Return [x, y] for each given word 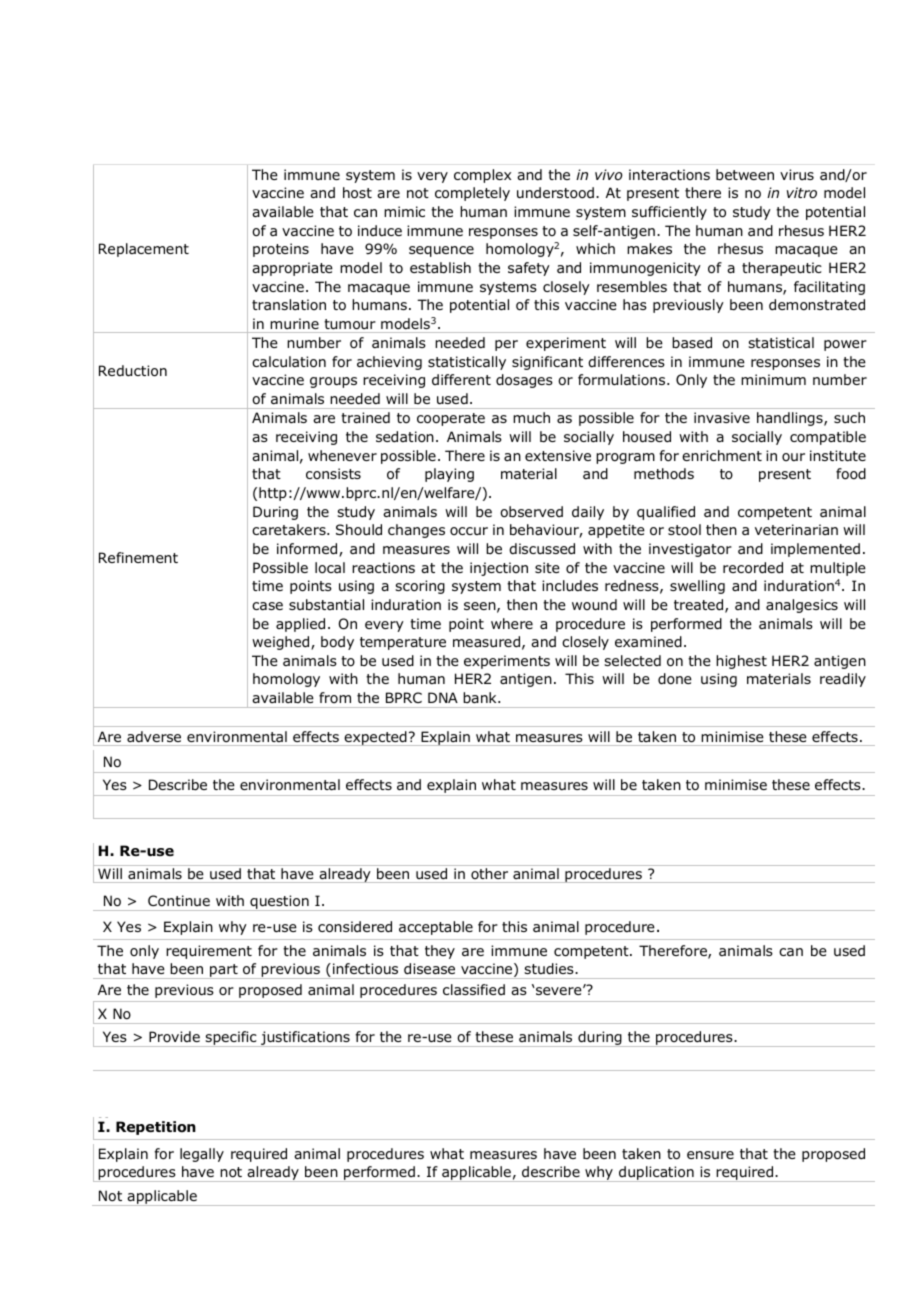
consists [333, 473]
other [489, 873]
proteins [281, 250]
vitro [802, 192]
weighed [282, 643]
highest [741, 662]
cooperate [451, 419]
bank [481, 697]
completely [472, 194]
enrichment [722, 455]
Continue [179, 900]
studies [550, 969]
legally [202, 1155]
